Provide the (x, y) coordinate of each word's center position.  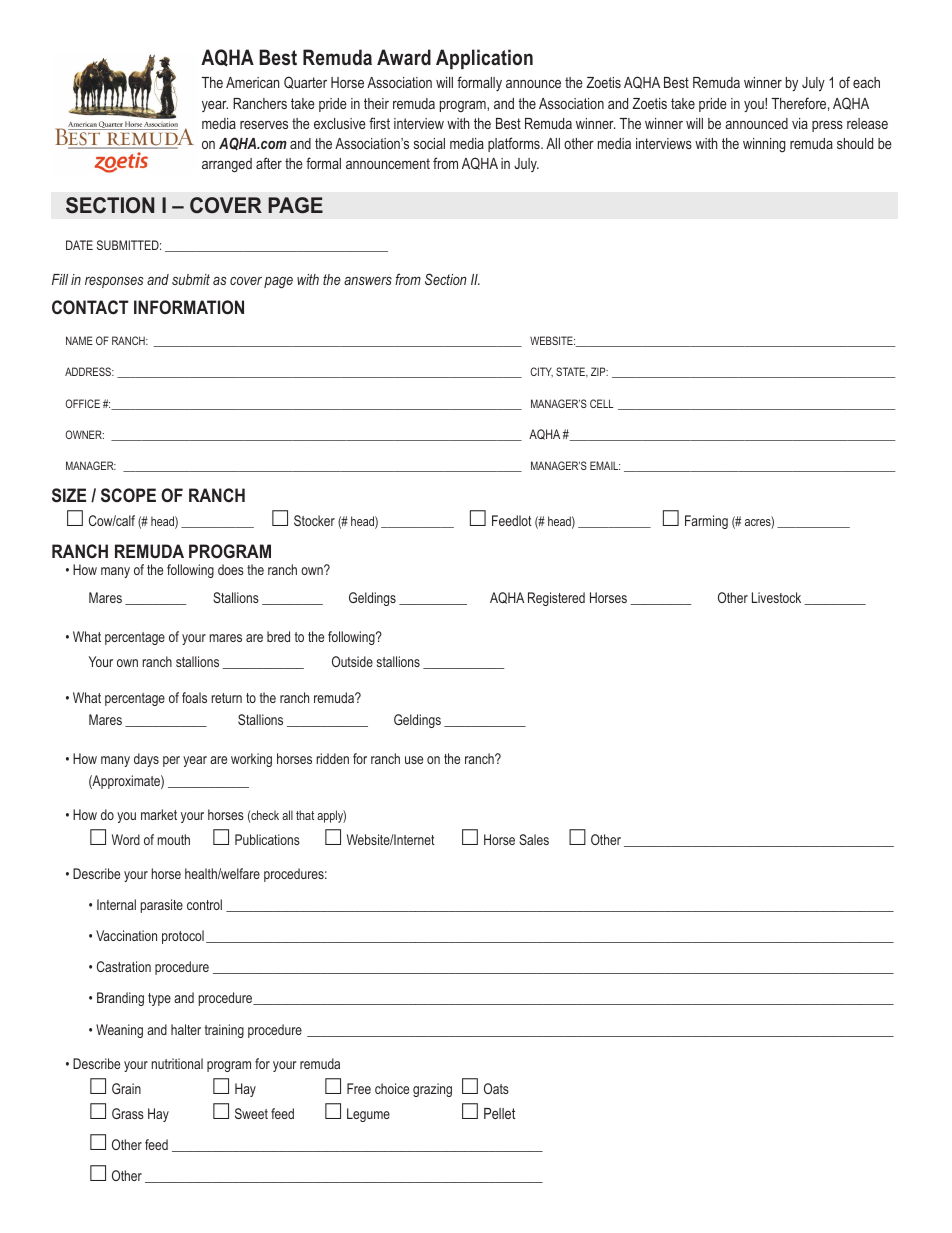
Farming (706, 522)
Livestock (776, 597)
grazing (432, 1090)
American (252, 82)
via (800, 123)
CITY (541, 372)
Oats (496, 1088)
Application (484, 59)
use (414, 760)
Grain (126, 1088)
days (146, 760)
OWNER (85, 434)
